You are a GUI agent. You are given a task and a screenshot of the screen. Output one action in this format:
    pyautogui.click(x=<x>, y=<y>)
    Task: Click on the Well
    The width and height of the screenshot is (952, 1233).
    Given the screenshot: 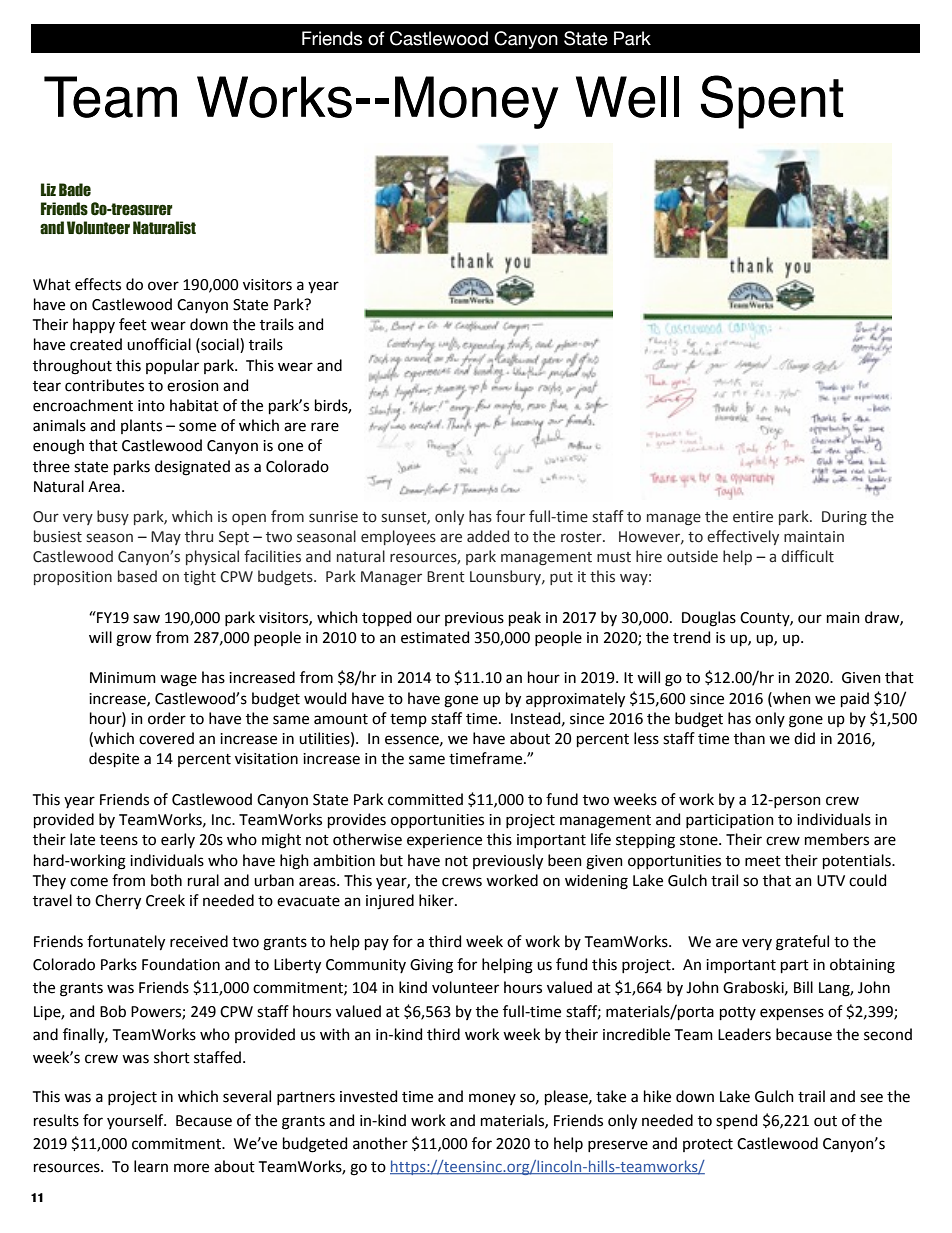 What is the action you would take?
    pyautogui.click(x=627, y=97)
